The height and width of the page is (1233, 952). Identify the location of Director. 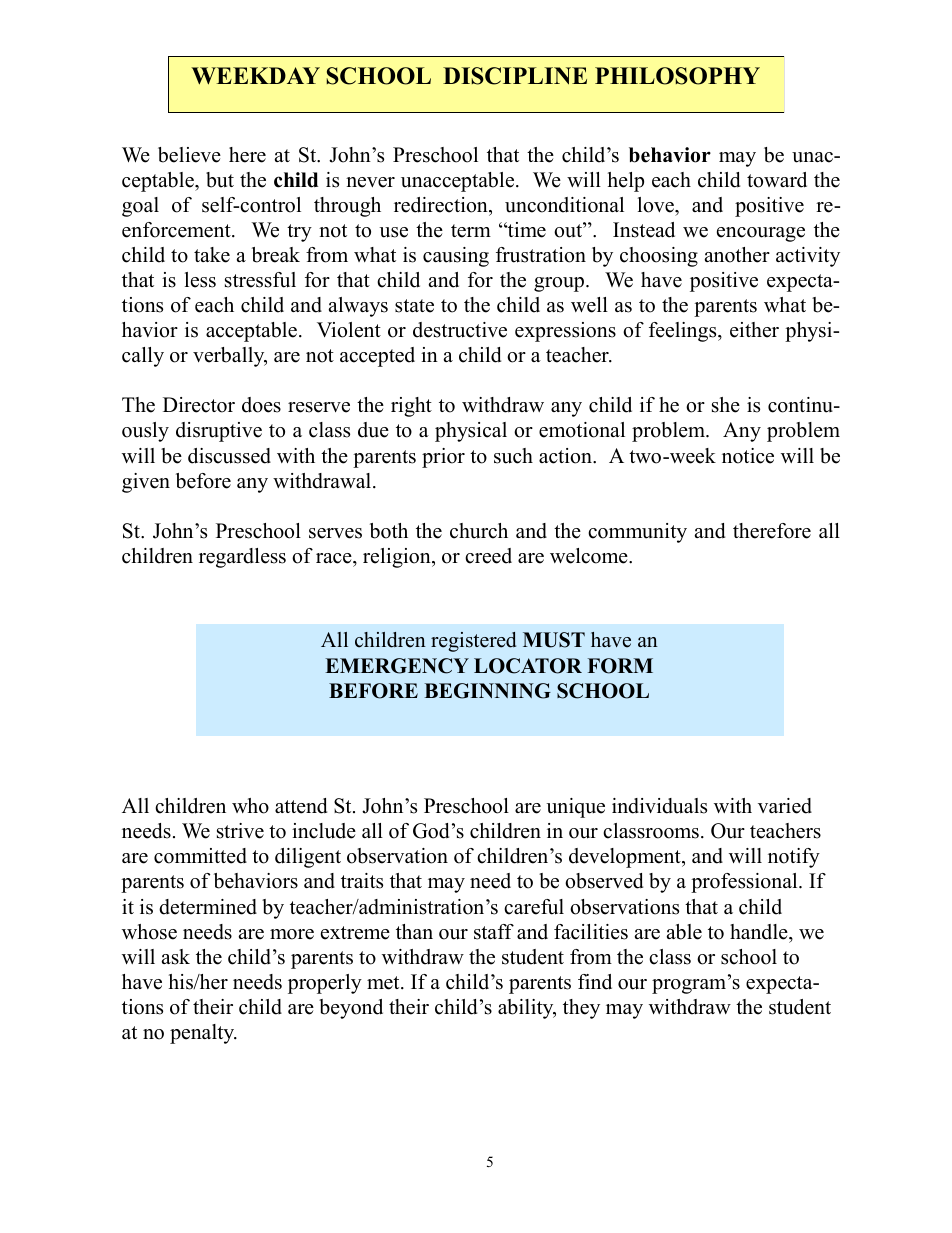
(199, 405).
